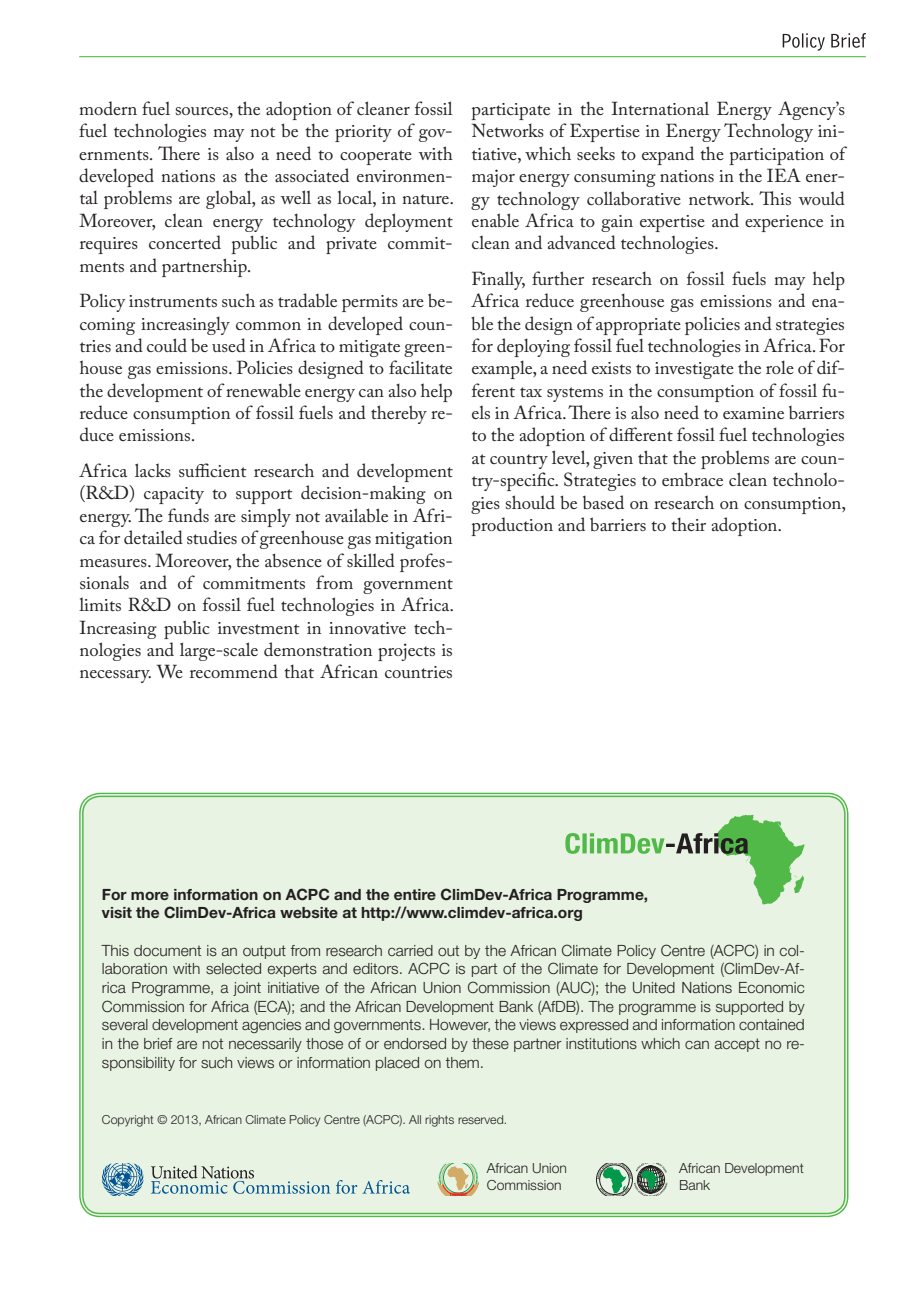 The width and height of the screenshot is (924, 1308). What do you see at coordinates (108, 108) in the screenshot?
I see `modern` at bounding box center [108, 108].
